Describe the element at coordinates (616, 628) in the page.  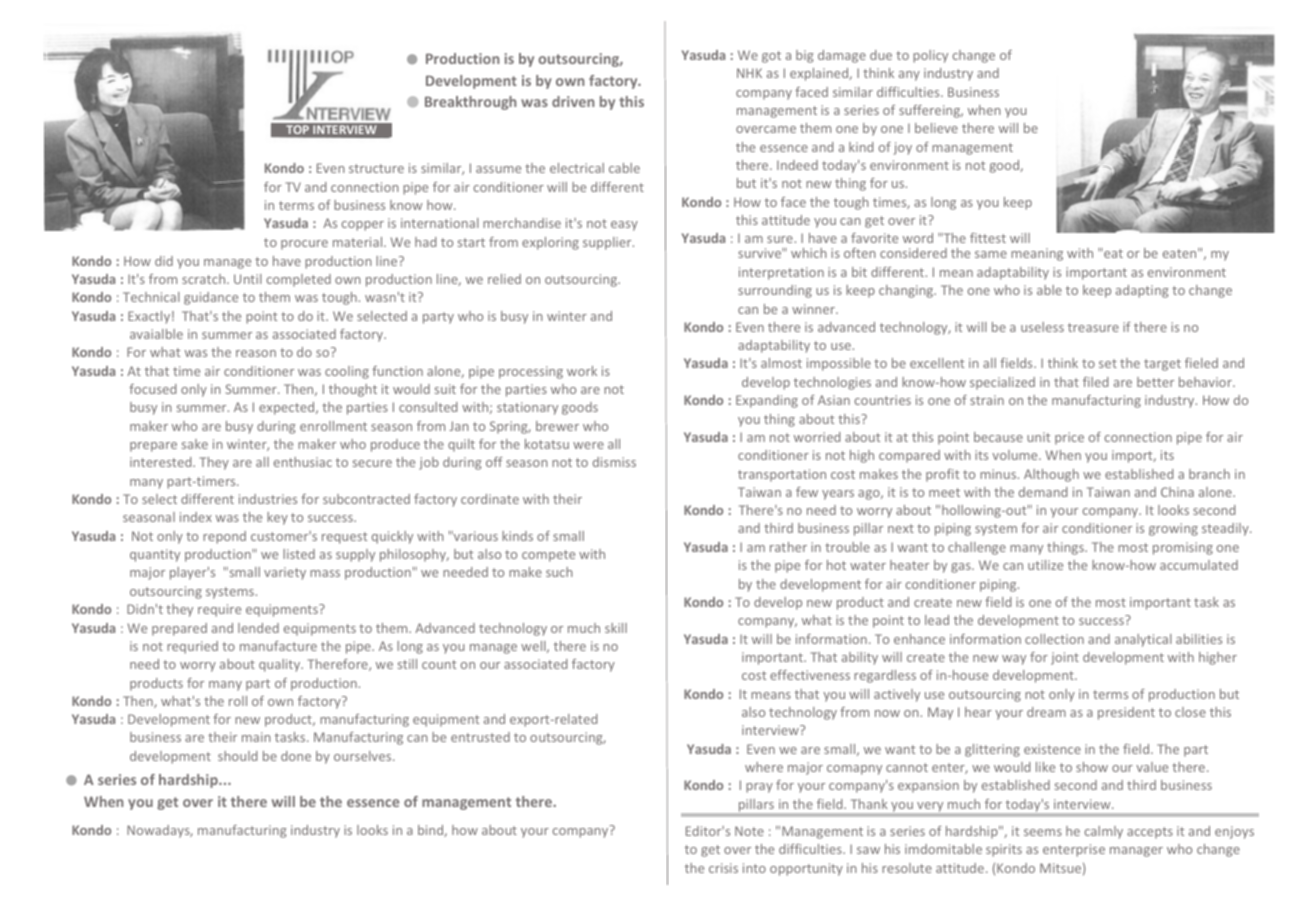
I see `skill` at that location.
